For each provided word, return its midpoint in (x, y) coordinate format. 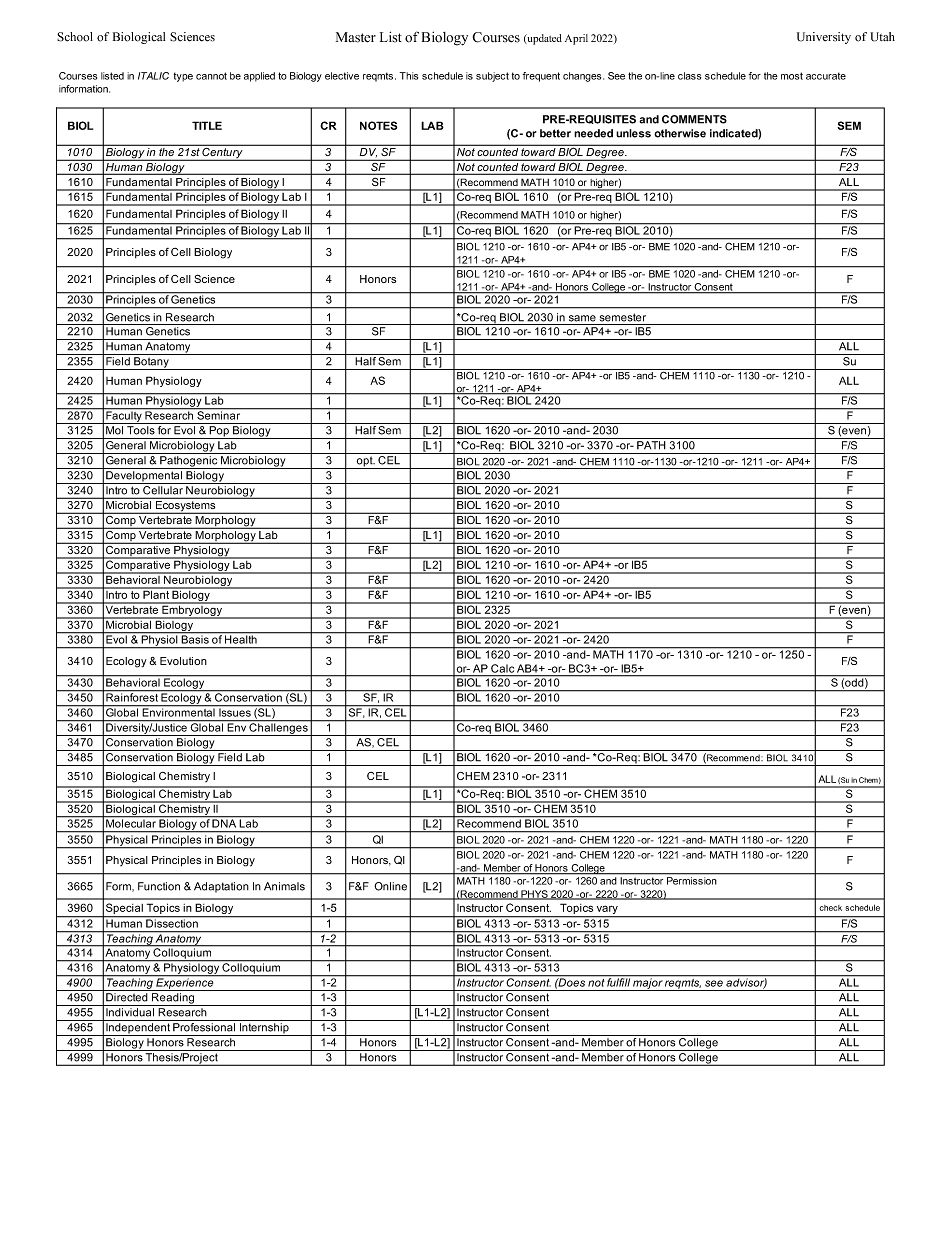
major (647, 983)
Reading (173, 999)
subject (492, 77)
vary (607, 910)
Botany (151, 363)
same (582, 318)
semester (623, 317)
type (183, 77)
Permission (691, 881)
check (830, 908)
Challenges (279, 728)
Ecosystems (185, 507)
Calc (502, 668)
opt (364, 462)
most (792, 76)
